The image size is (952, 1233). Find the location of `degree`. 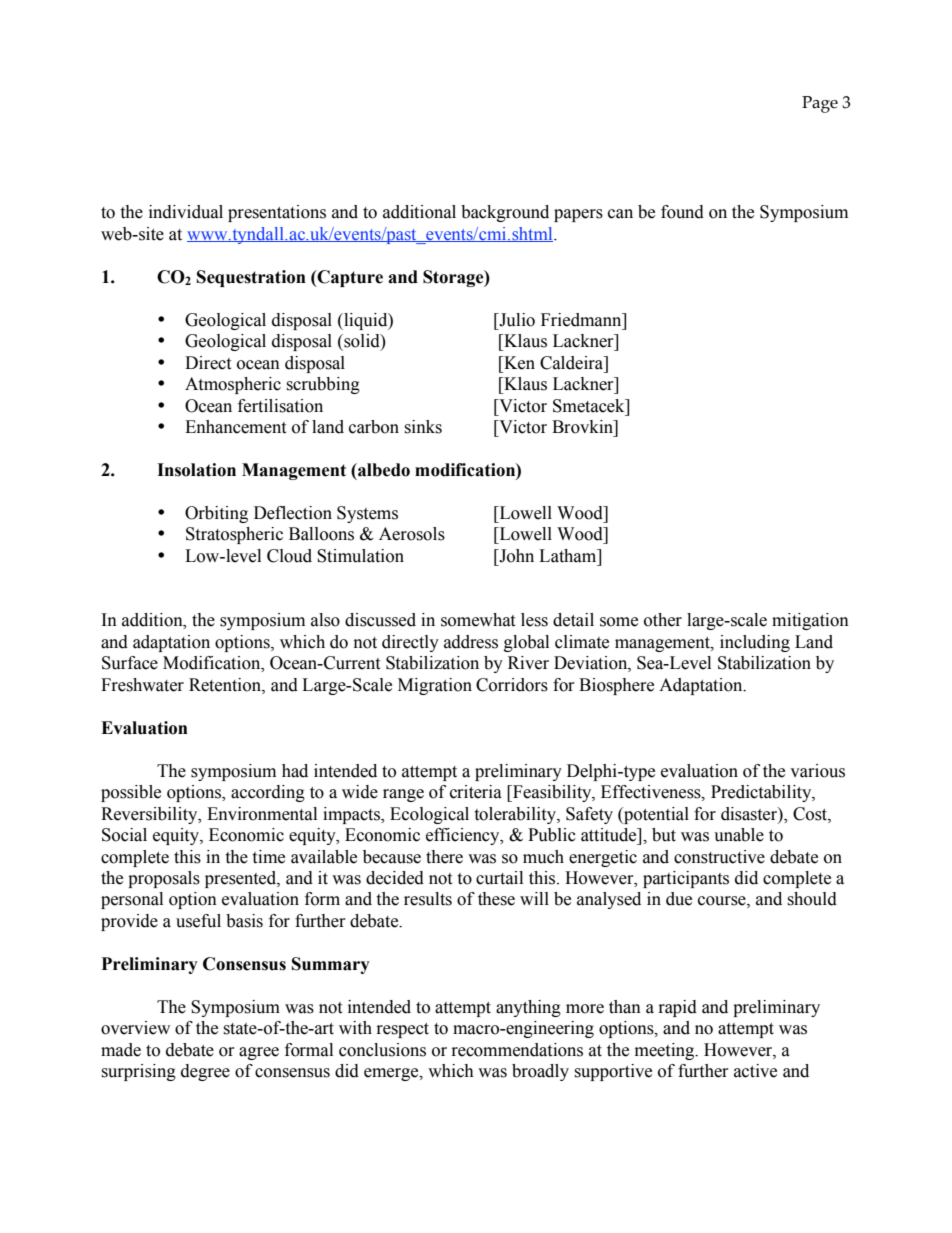

degree is located at coordinates (205, 1072).
